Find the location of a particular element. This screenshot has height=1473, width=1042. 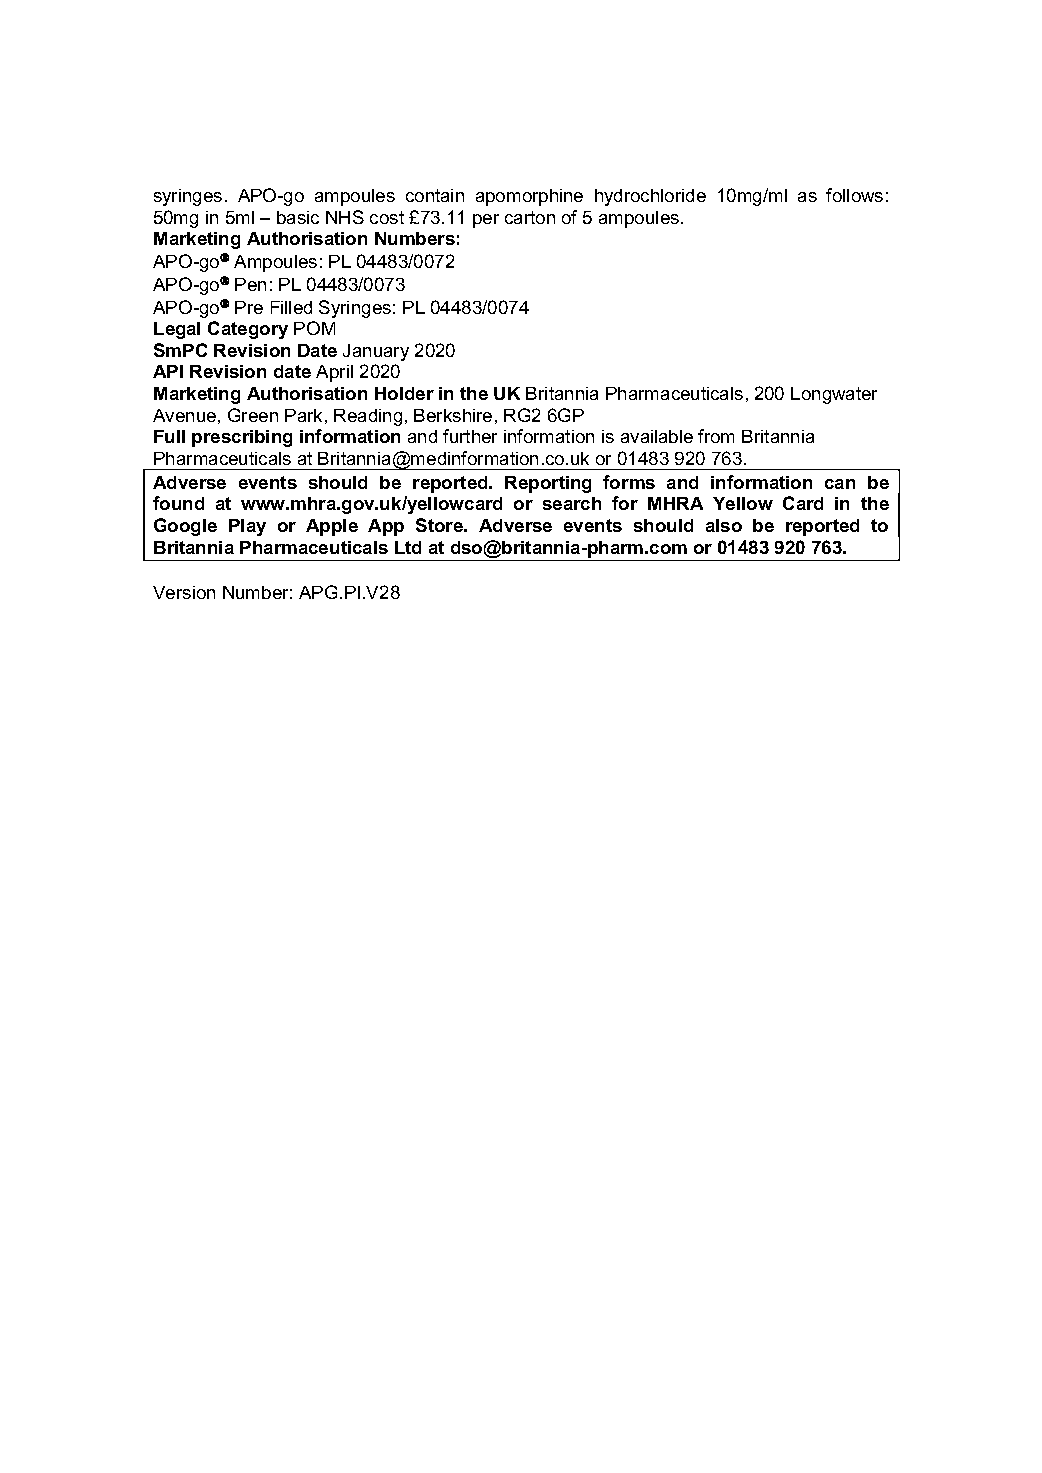

from is located at coordinates (716, 436).
